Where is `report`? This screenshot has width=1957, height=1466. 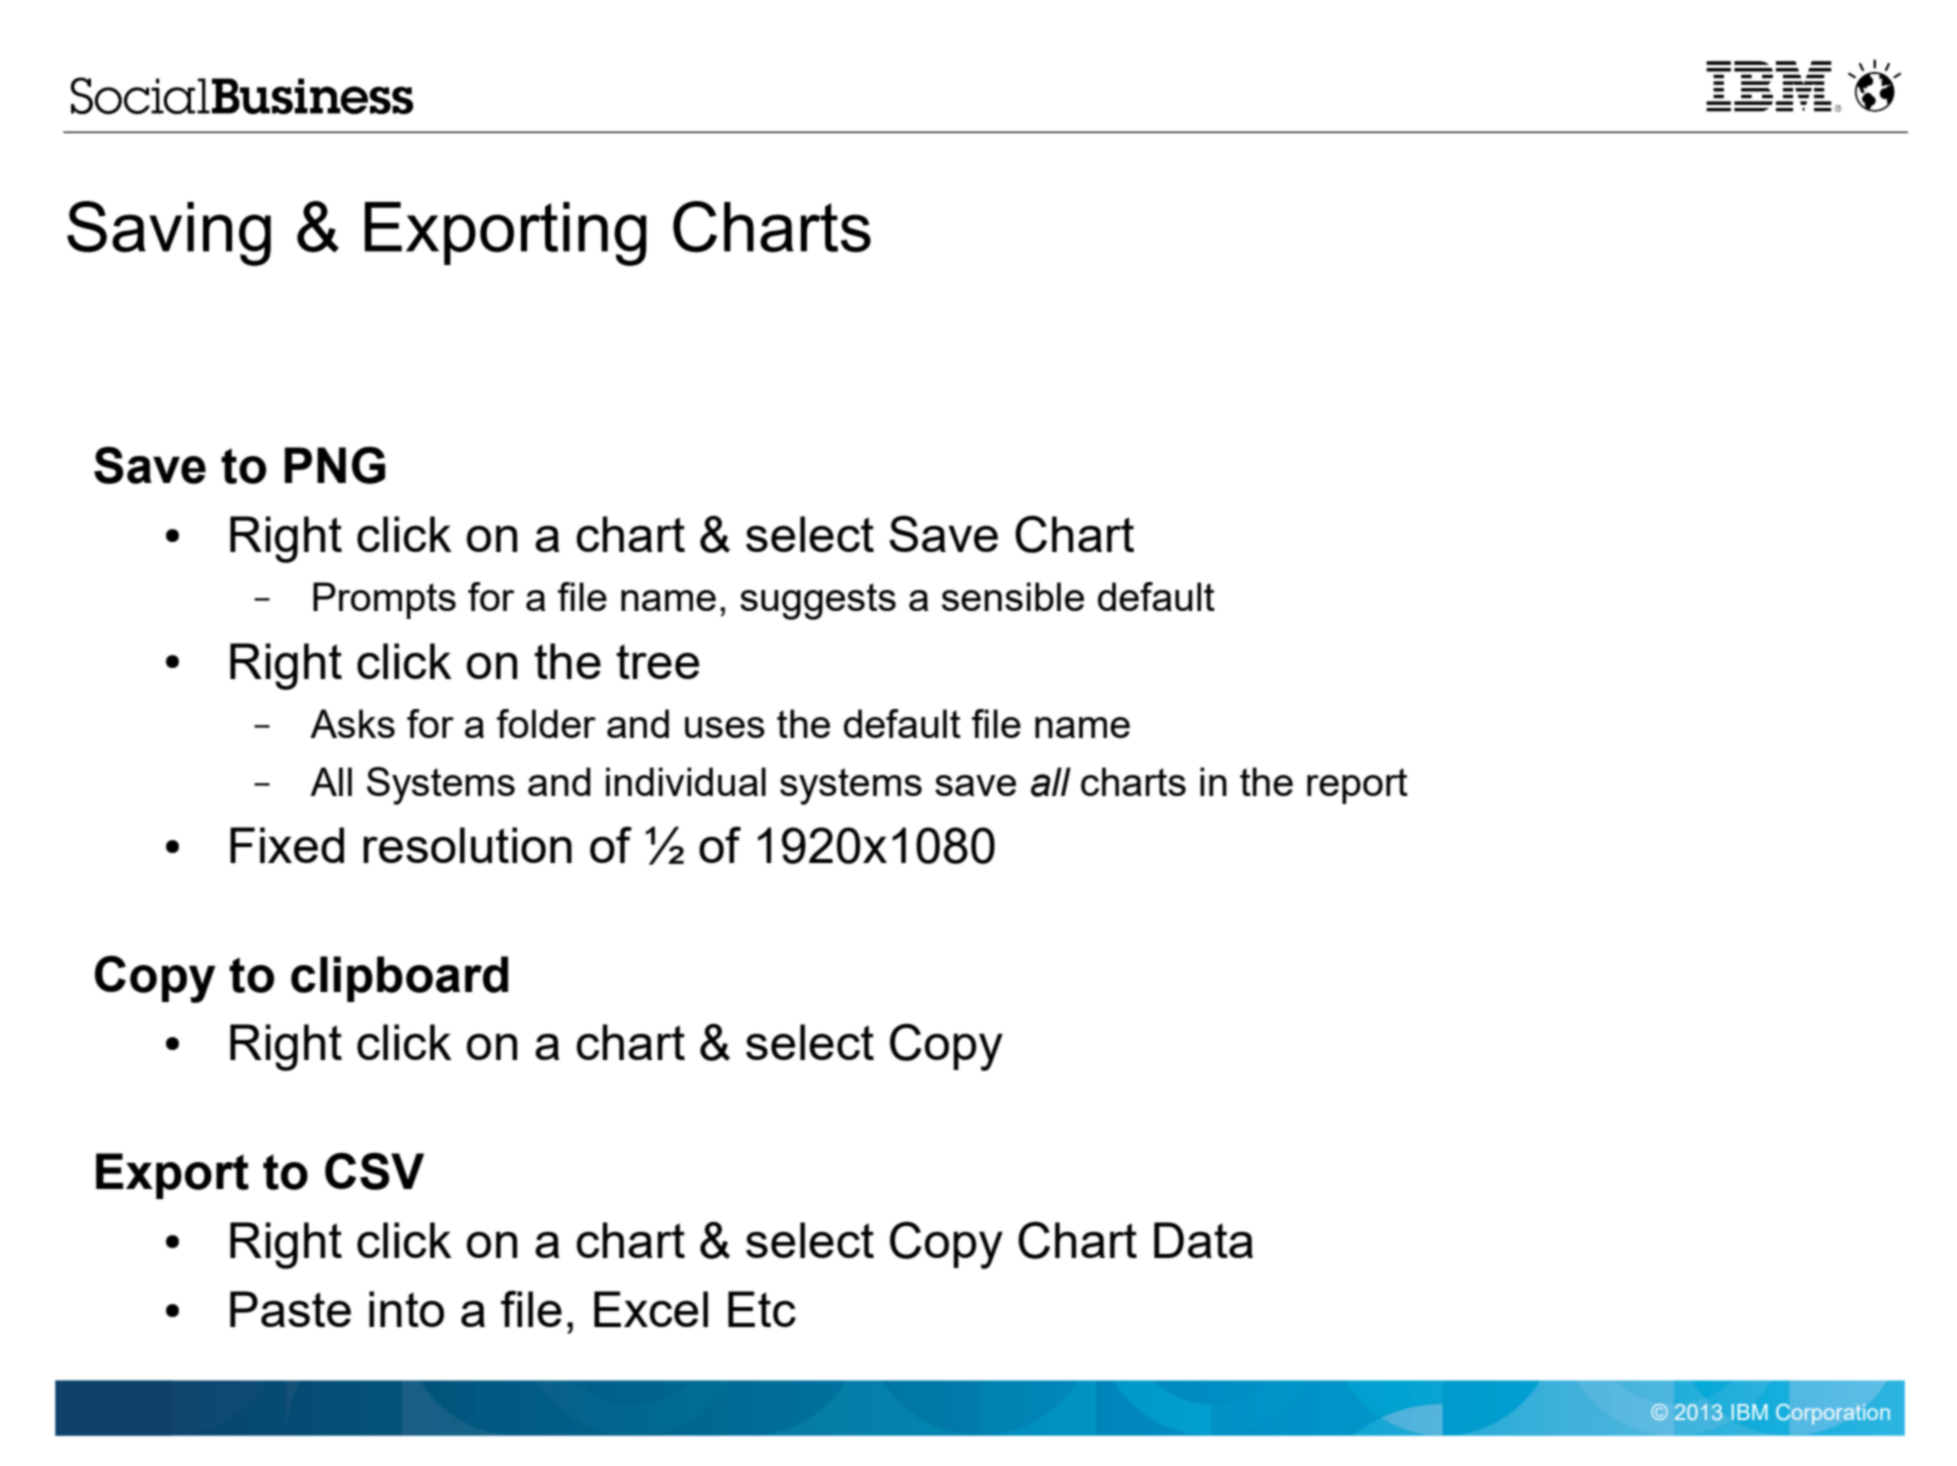 report is located at coordinates (1357, 786).
